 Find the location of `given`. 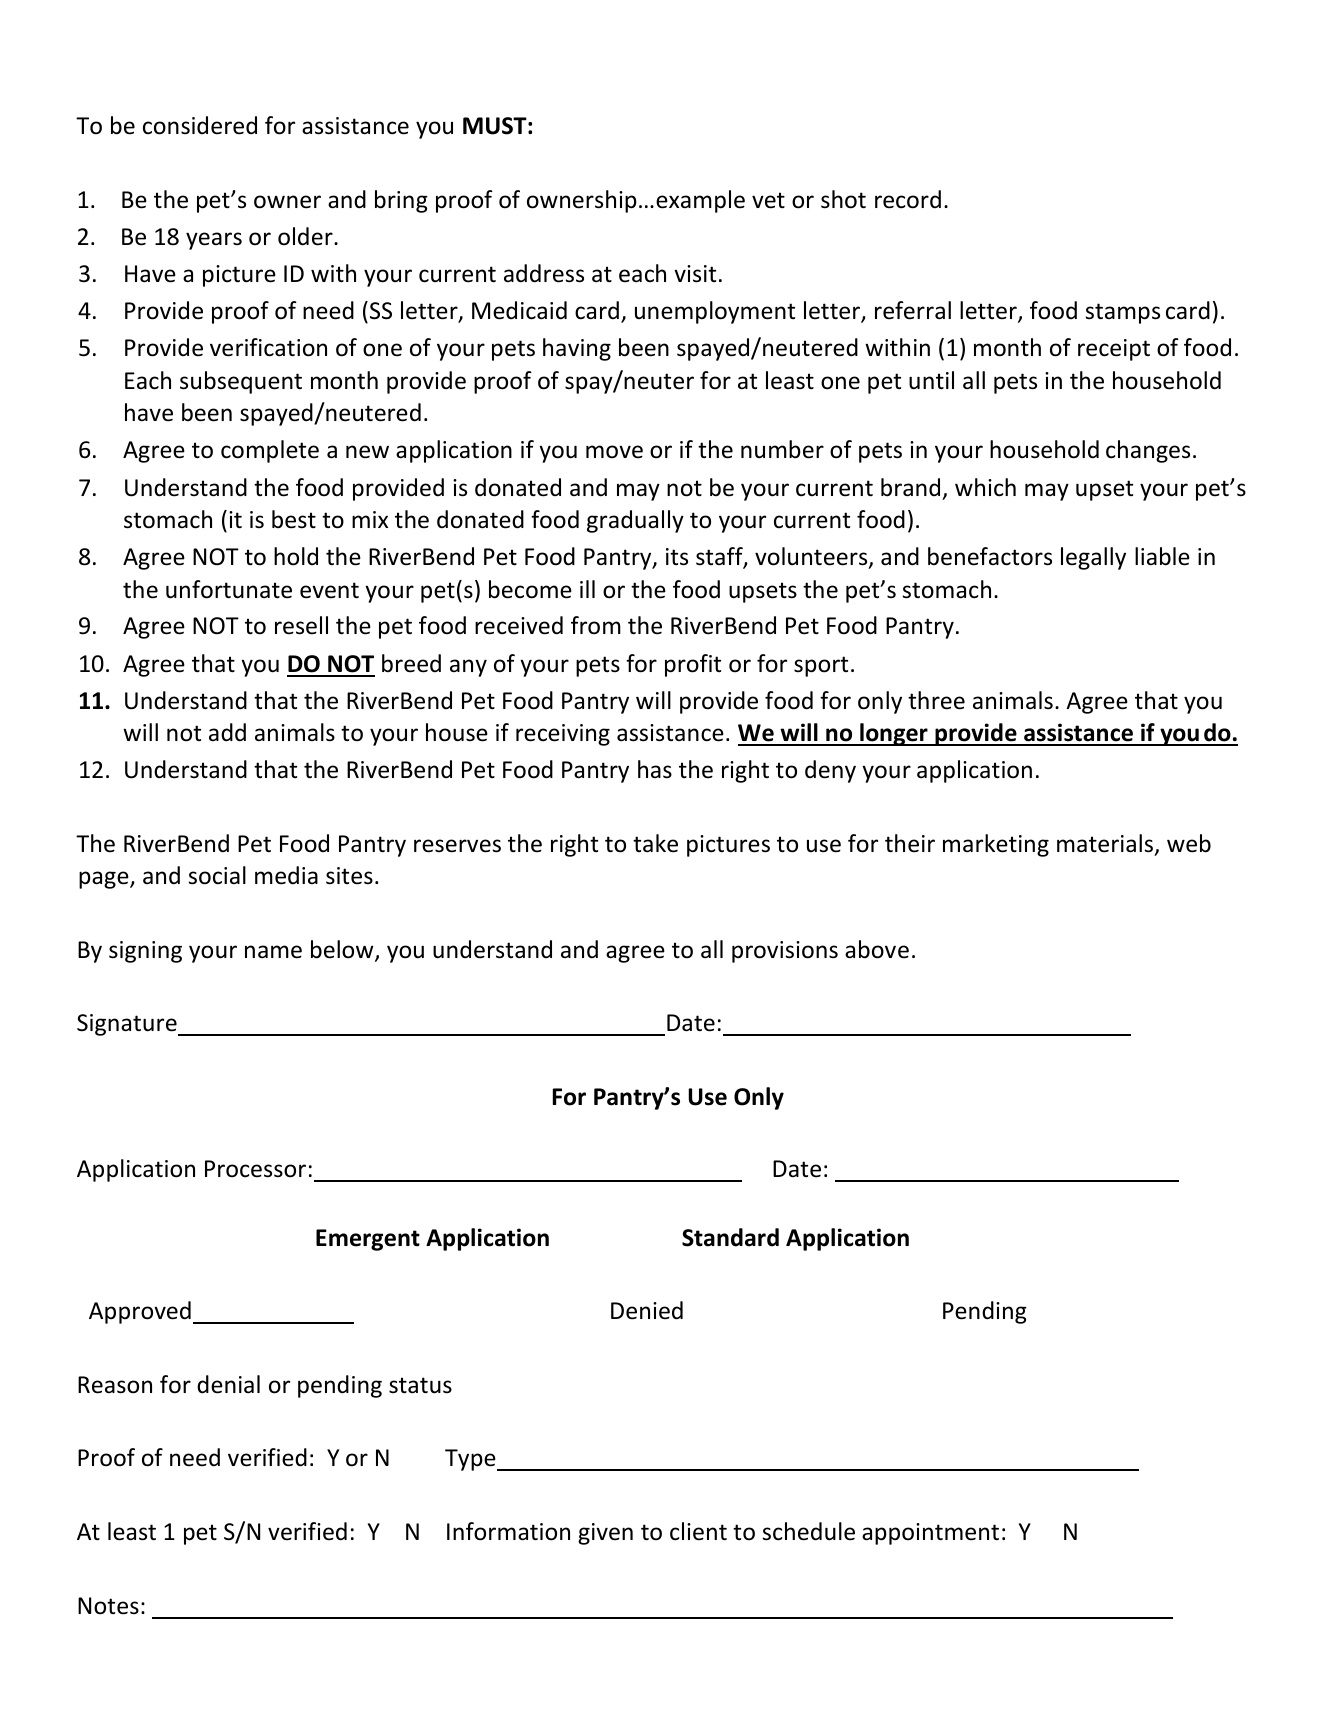

given is located at coordinates (605, 1534).
